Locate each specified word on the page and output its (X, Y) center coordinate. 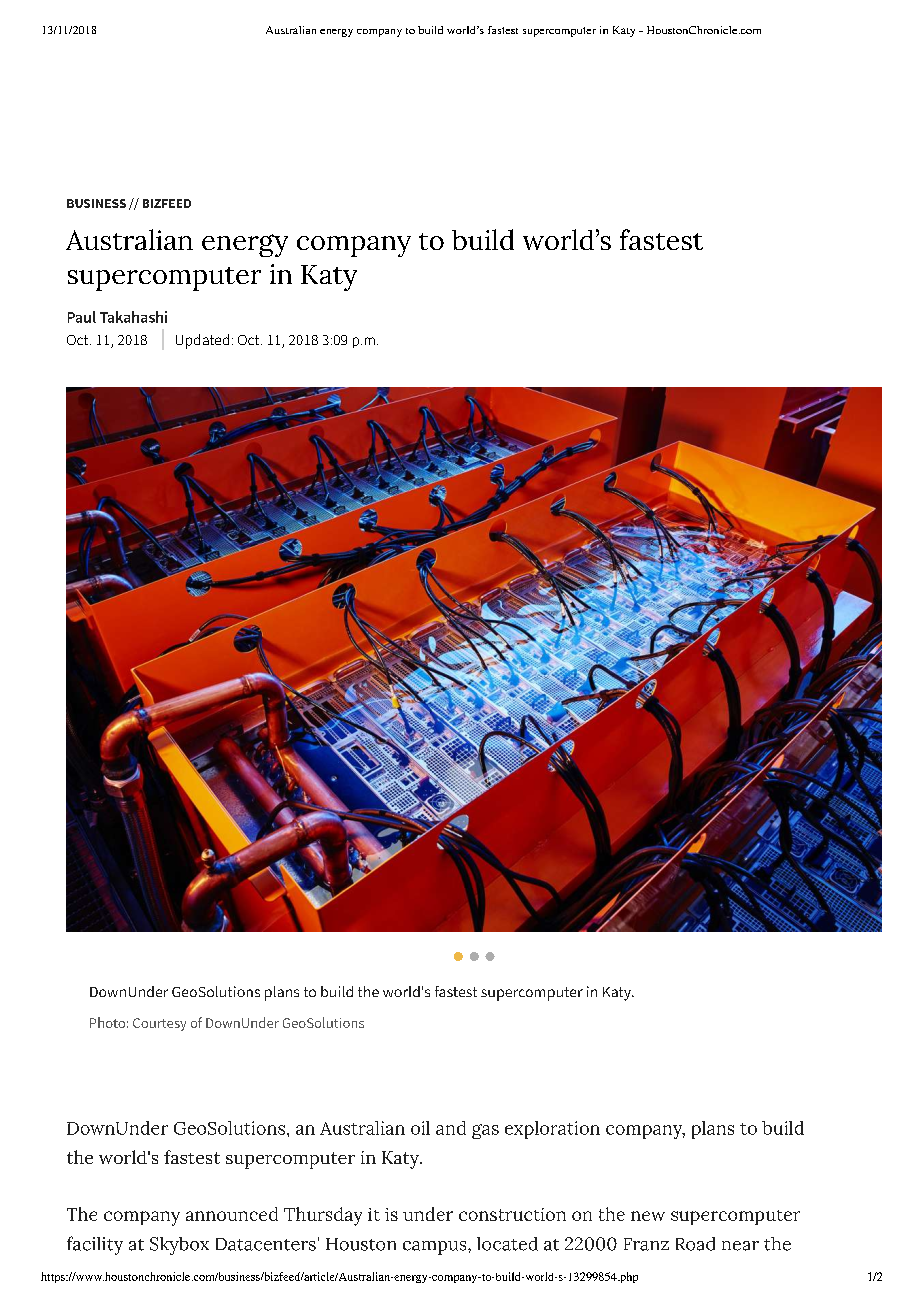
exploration (552, 1130)
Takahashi (133, 317)
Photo (107, 1022)
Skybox (179, 1246)
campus (436, 1248)
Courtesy (159, 1024)
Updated (202, 341)
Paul (82, 317)
